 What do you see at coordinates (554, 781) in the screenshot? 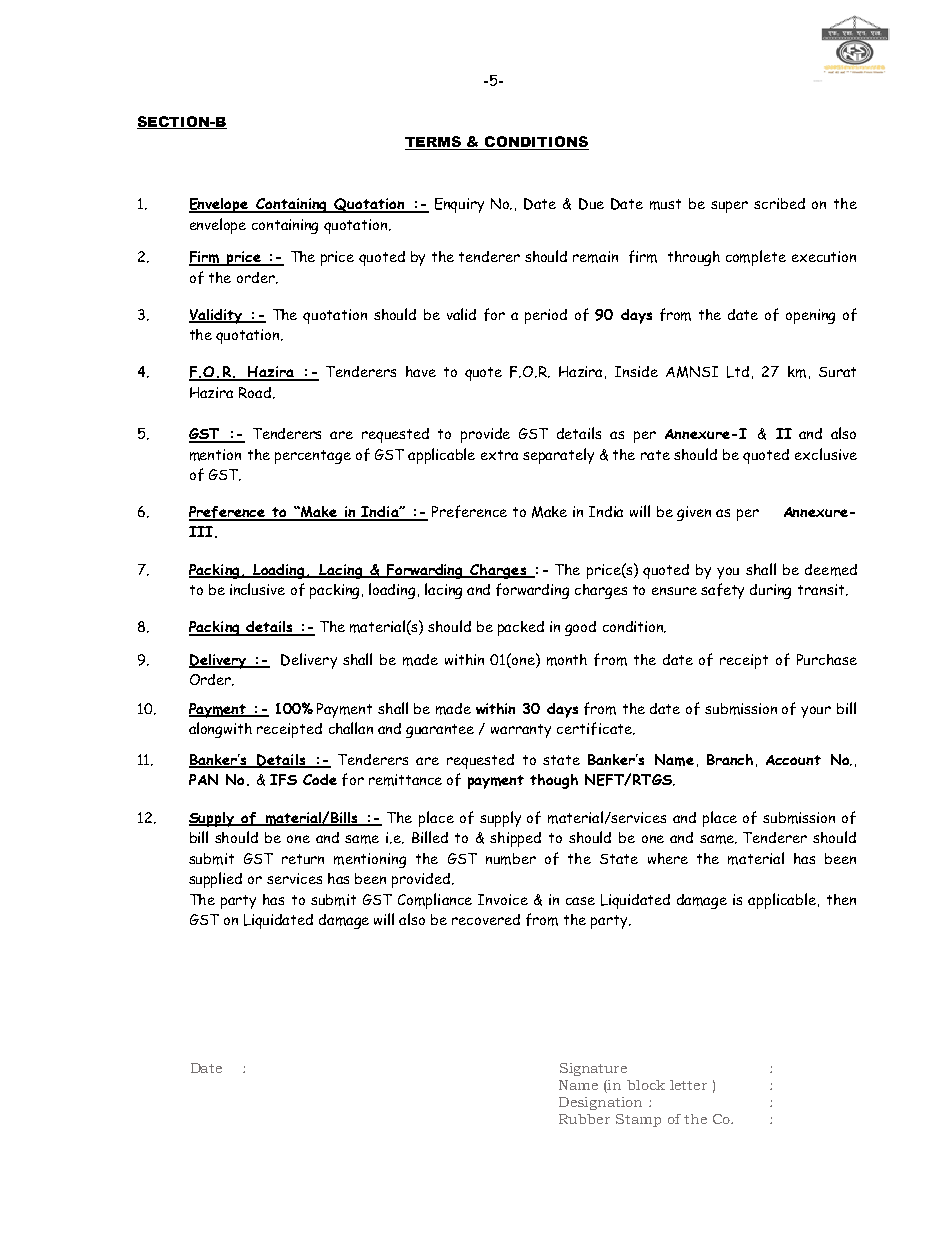
I see `though` at bounding box center [554, 781].
